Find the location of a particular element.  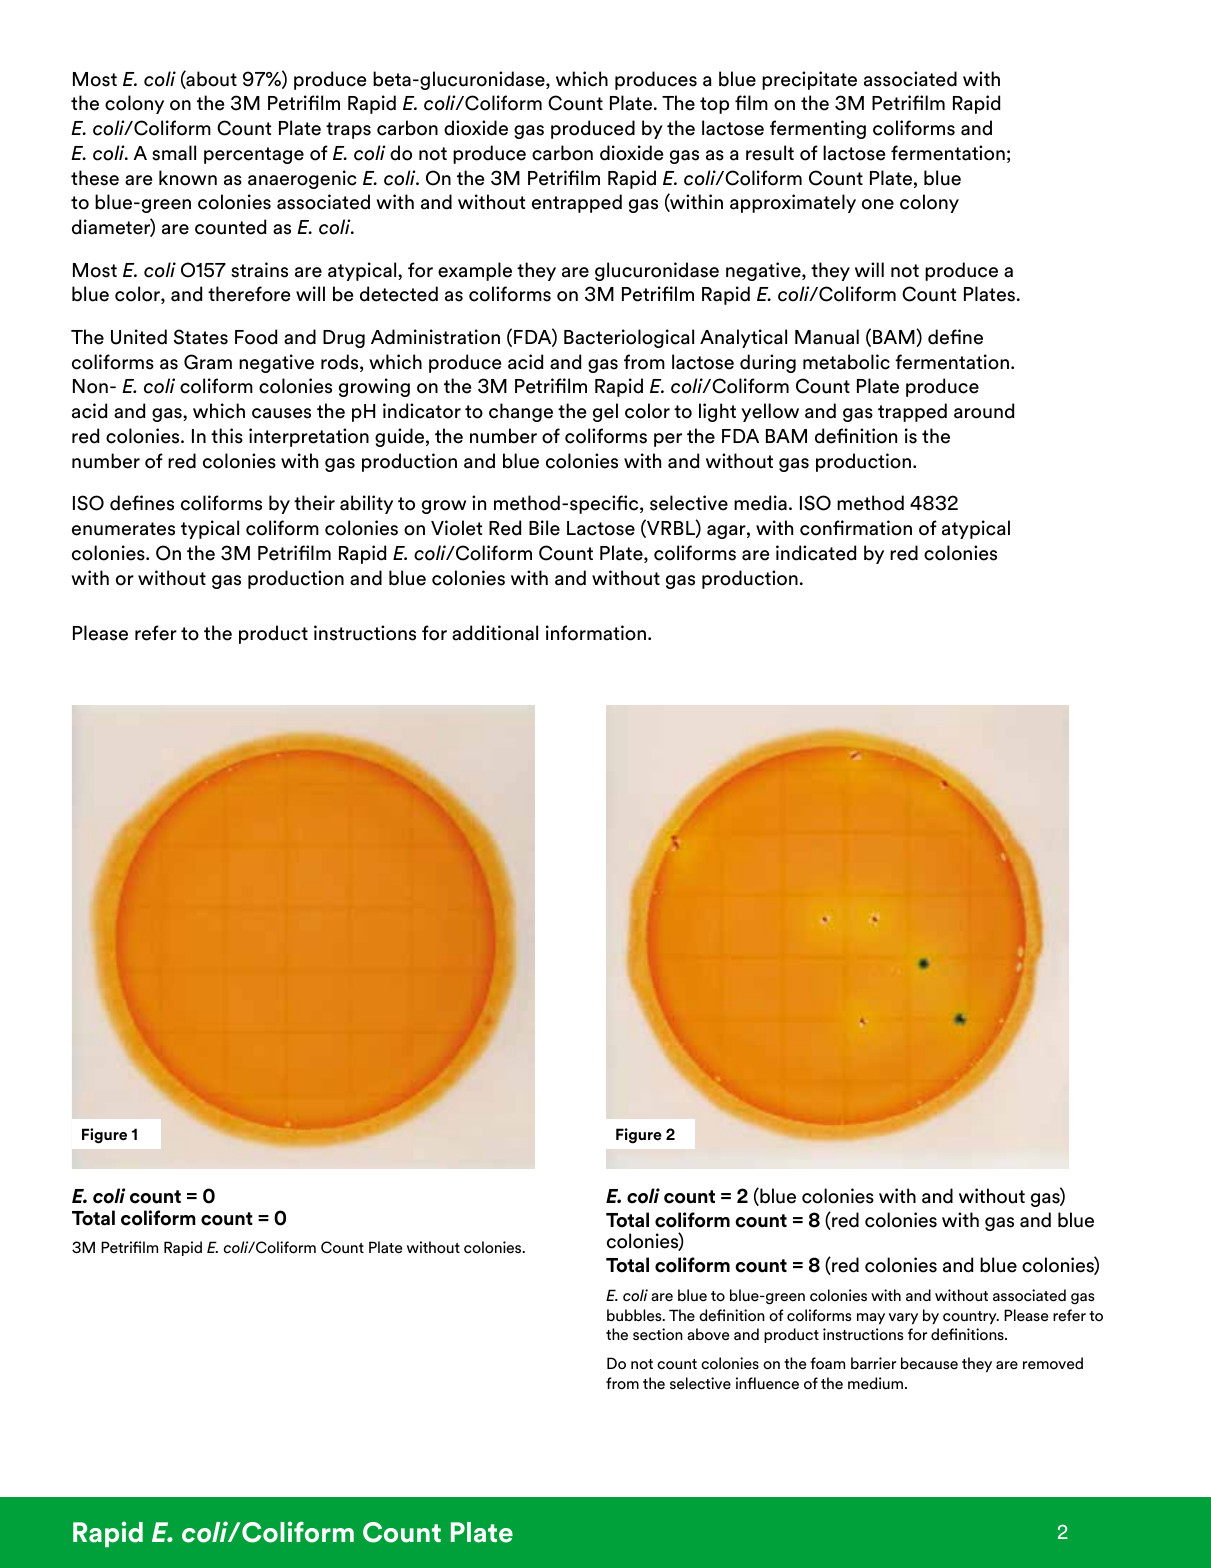

around is located at coordinates (984, 411).
